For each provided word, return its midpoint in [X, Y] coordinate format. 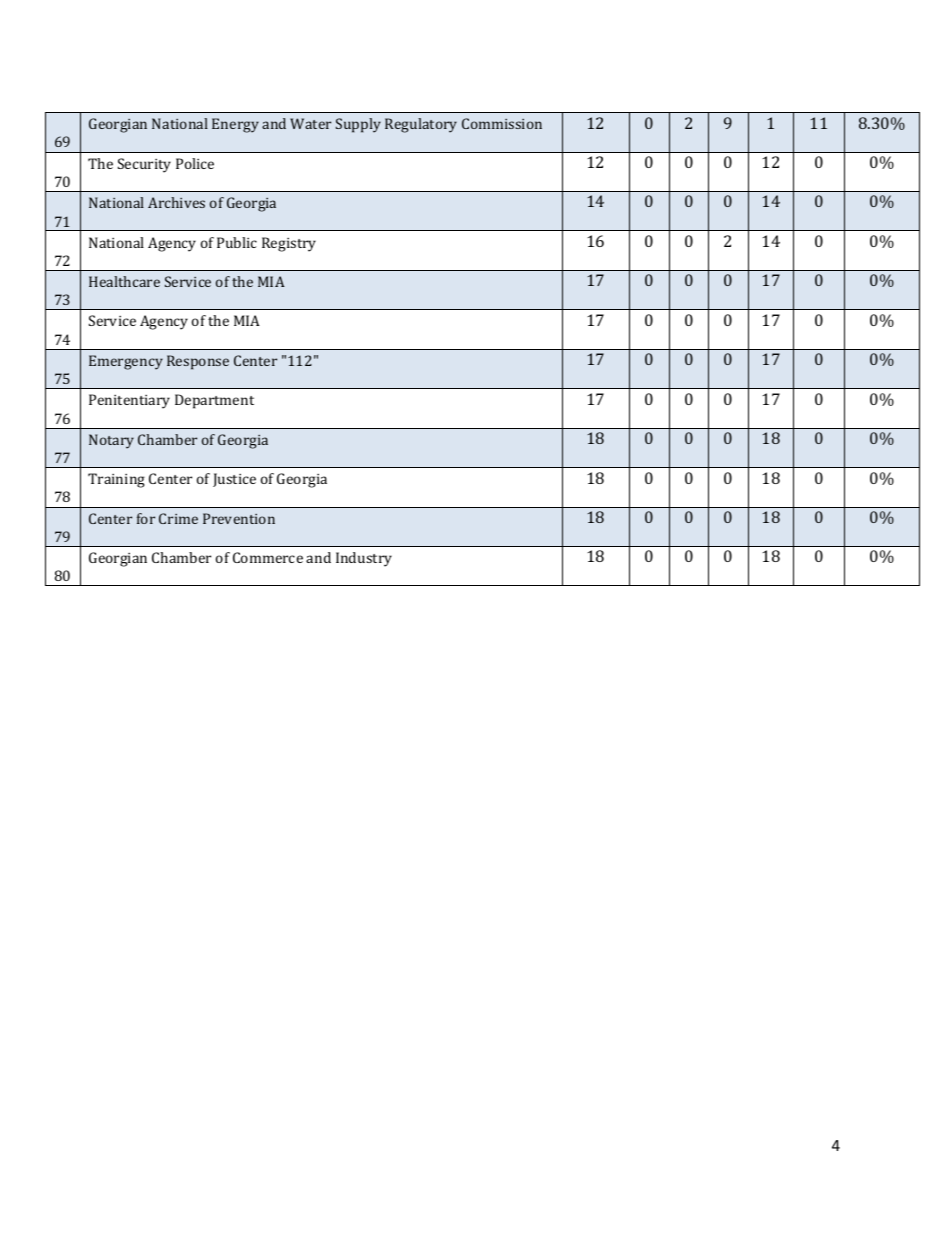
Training [116, 480]
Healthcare [124, 281]
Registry [289, 244]
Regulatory [421, 125]
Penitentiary [129, 401]
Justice [234, 480]
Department [214, 401]
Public [237, 242]
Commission [502, 123]
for [146, 518]
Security [144, 165]
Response [198, 362]
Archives [176, 202]
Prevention [239, 518]
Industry [364, 559]
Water [310, 123]
